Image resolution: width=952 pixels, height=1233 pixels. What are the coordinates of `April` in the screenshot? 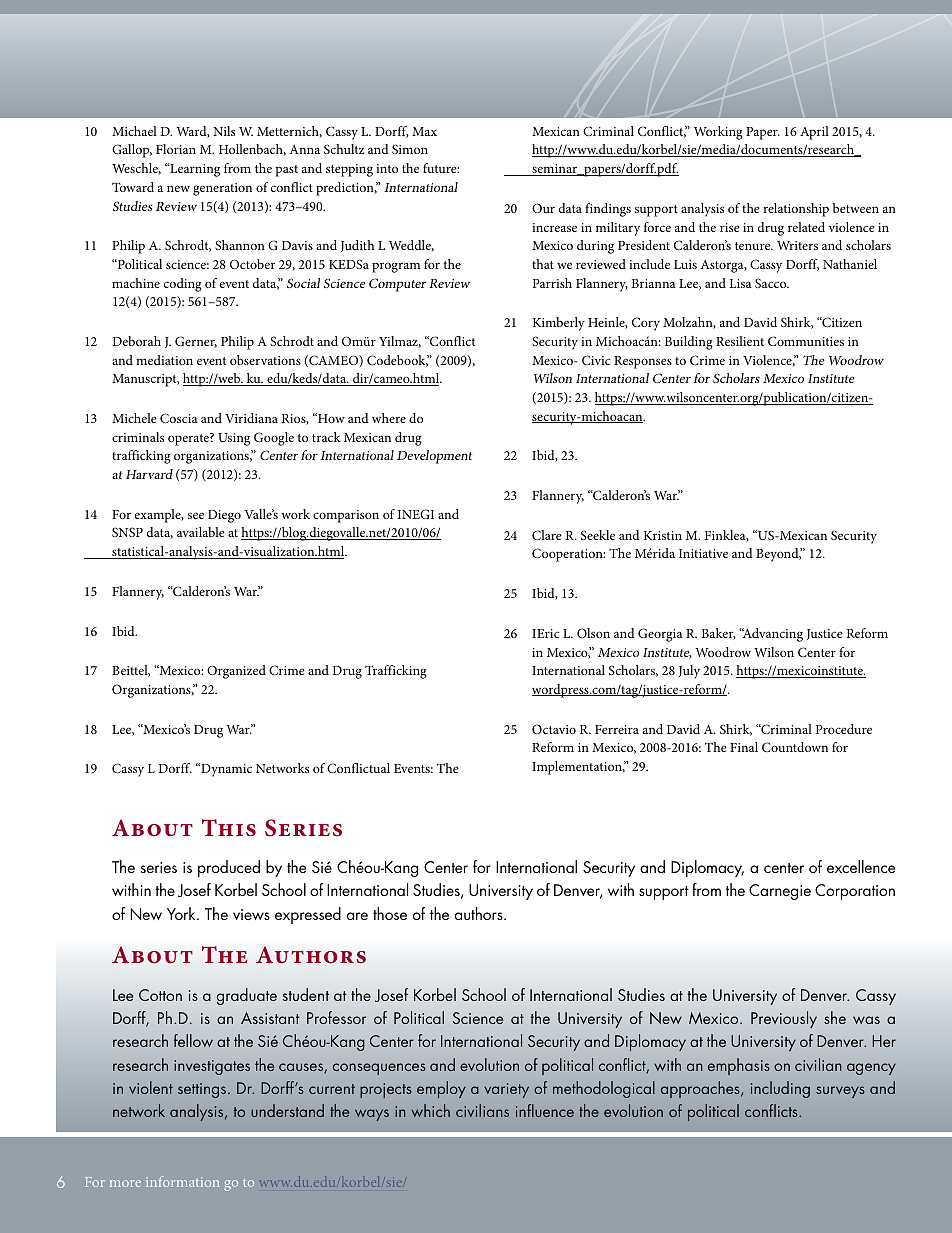 It's located at (814, 133).
